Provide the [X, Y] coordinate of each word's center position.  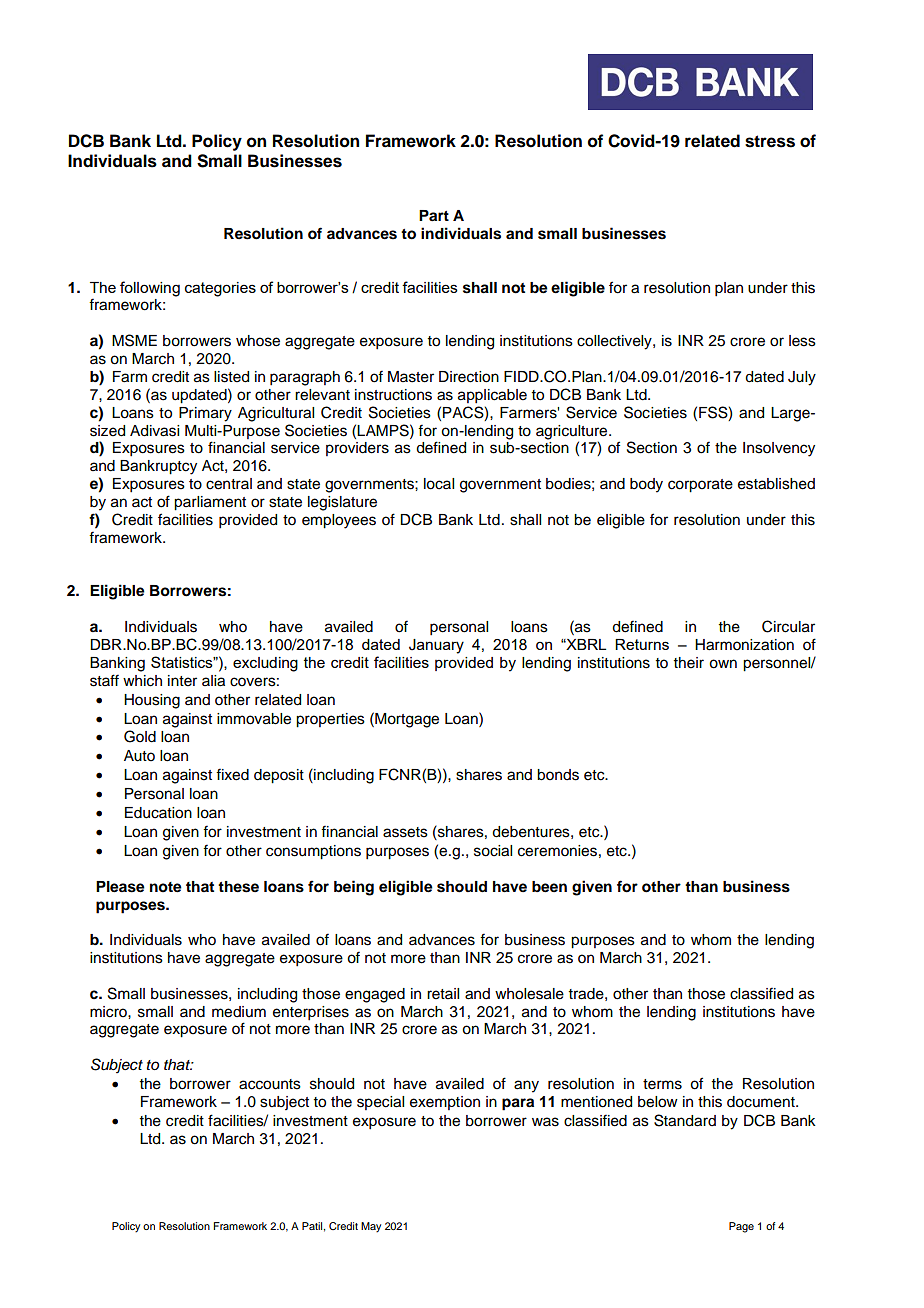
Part [434, 215]
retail [443, 994]
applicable [492, 396]
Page [741, 1227]
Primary [205, 414]
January [436, 646]
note [166, 887]
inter [182, 681]
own [723, 664]
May [371, 1227]
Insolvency [779, 449]
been [549, 887]
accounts [270, 1084]
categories [220, 289]
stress [770, 141]
